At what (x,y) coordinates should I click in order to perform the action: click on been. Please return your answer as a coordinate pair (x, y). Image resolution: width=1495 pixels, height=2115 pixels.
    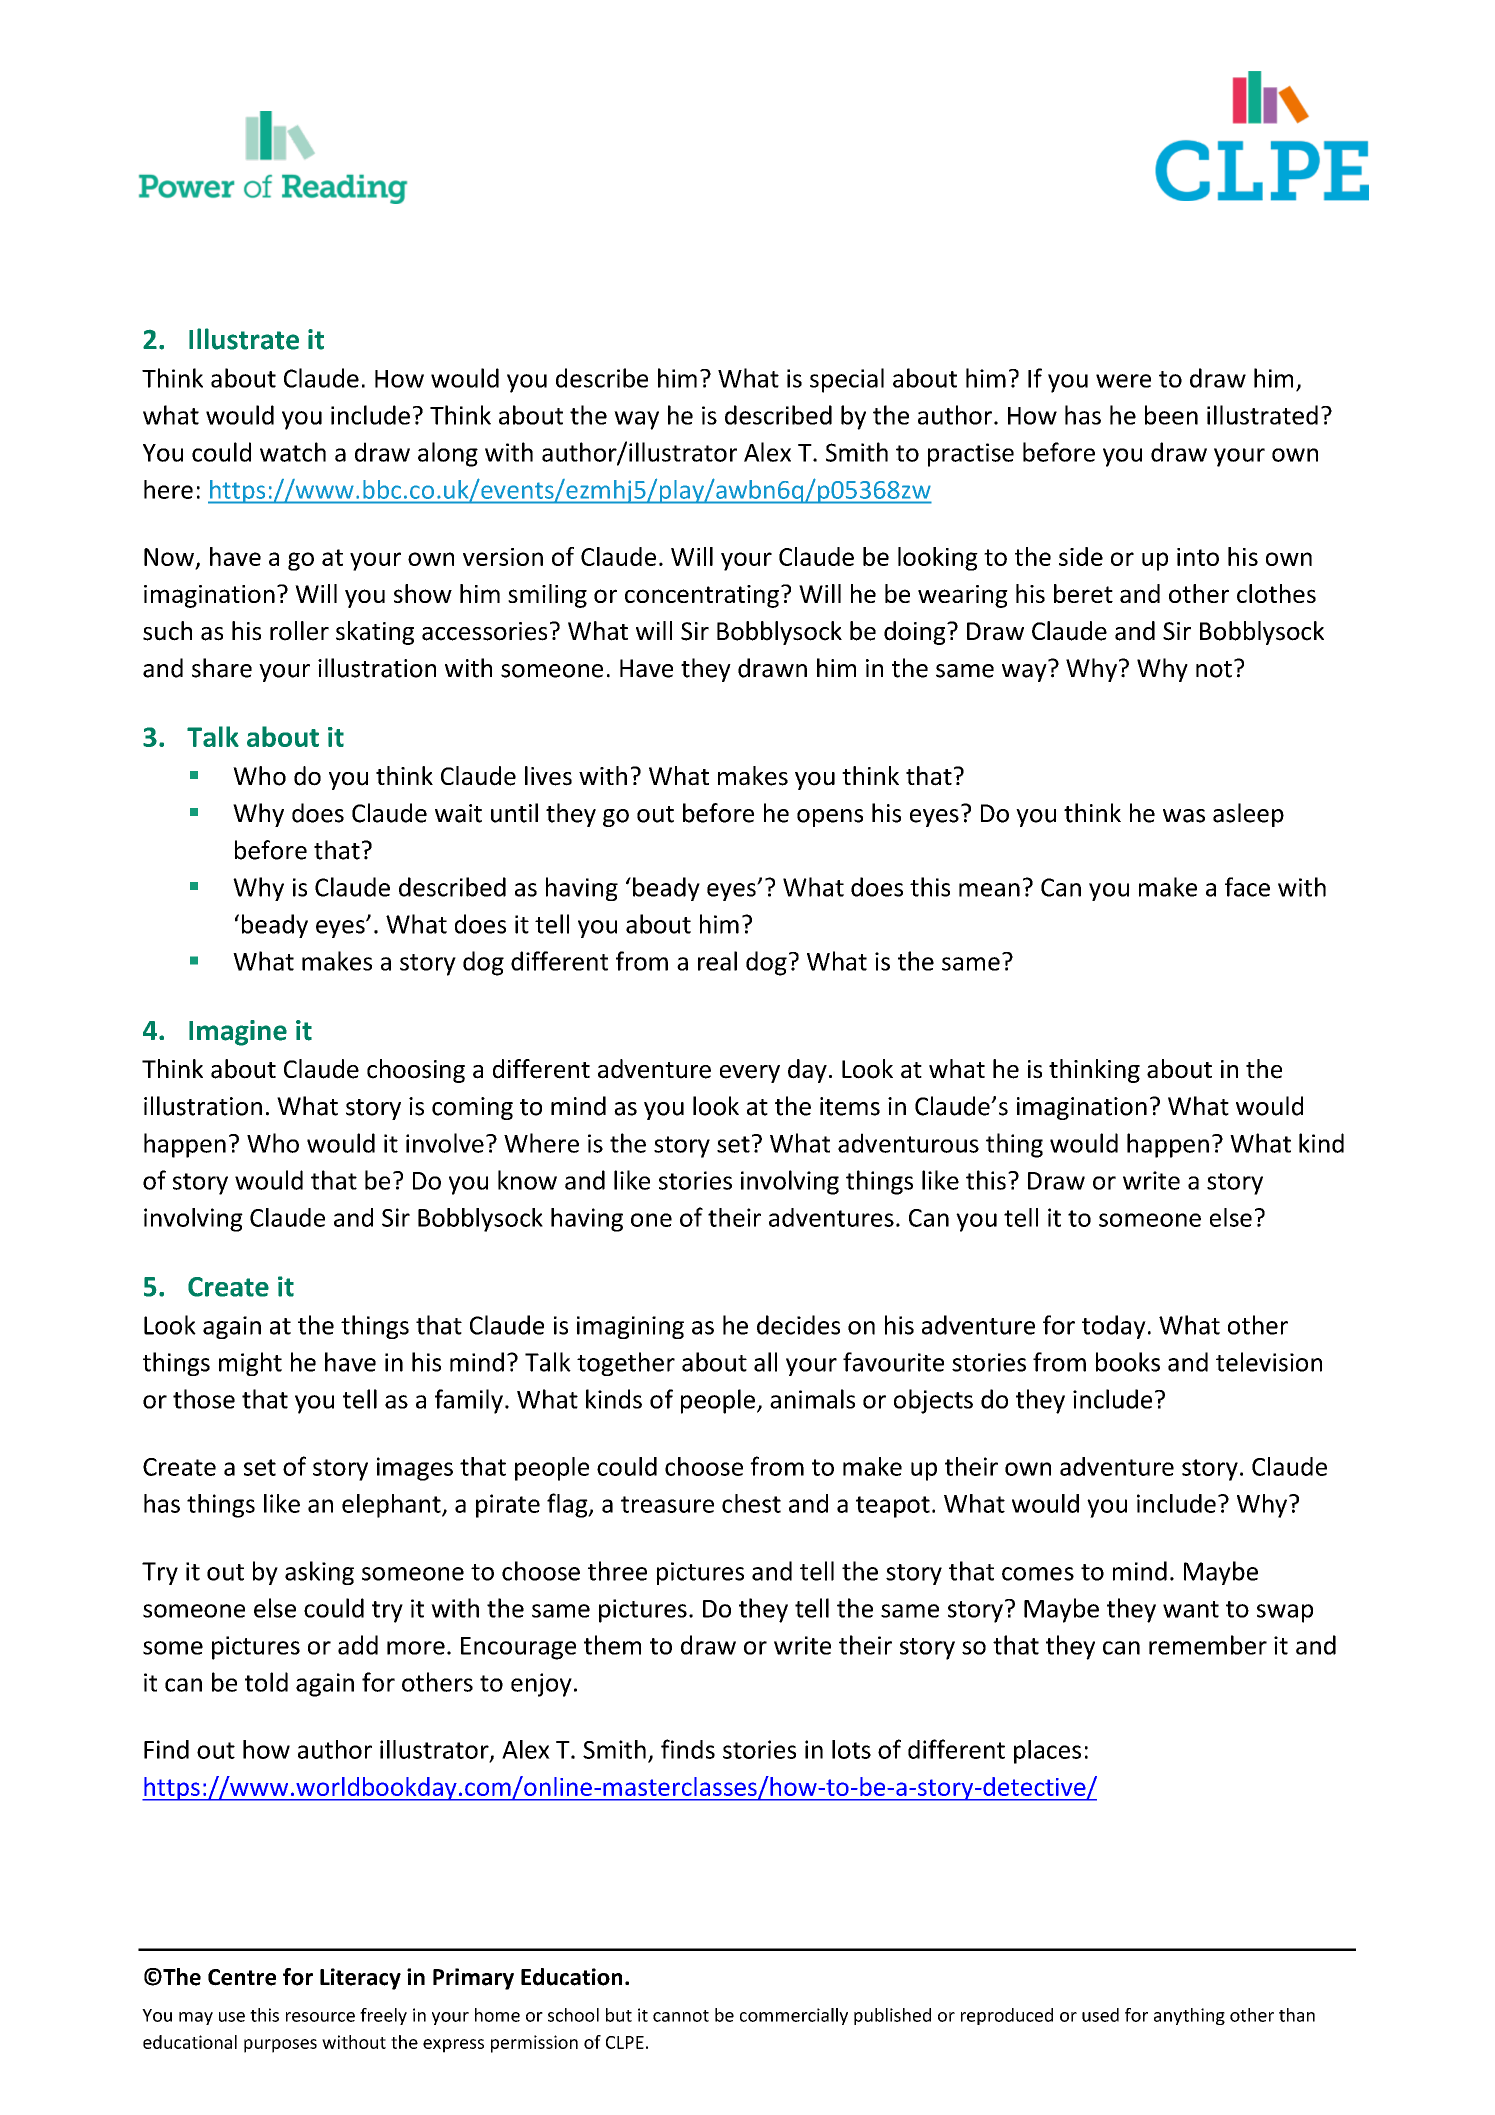
    Looking at the image, I should click on (1171, 415).
